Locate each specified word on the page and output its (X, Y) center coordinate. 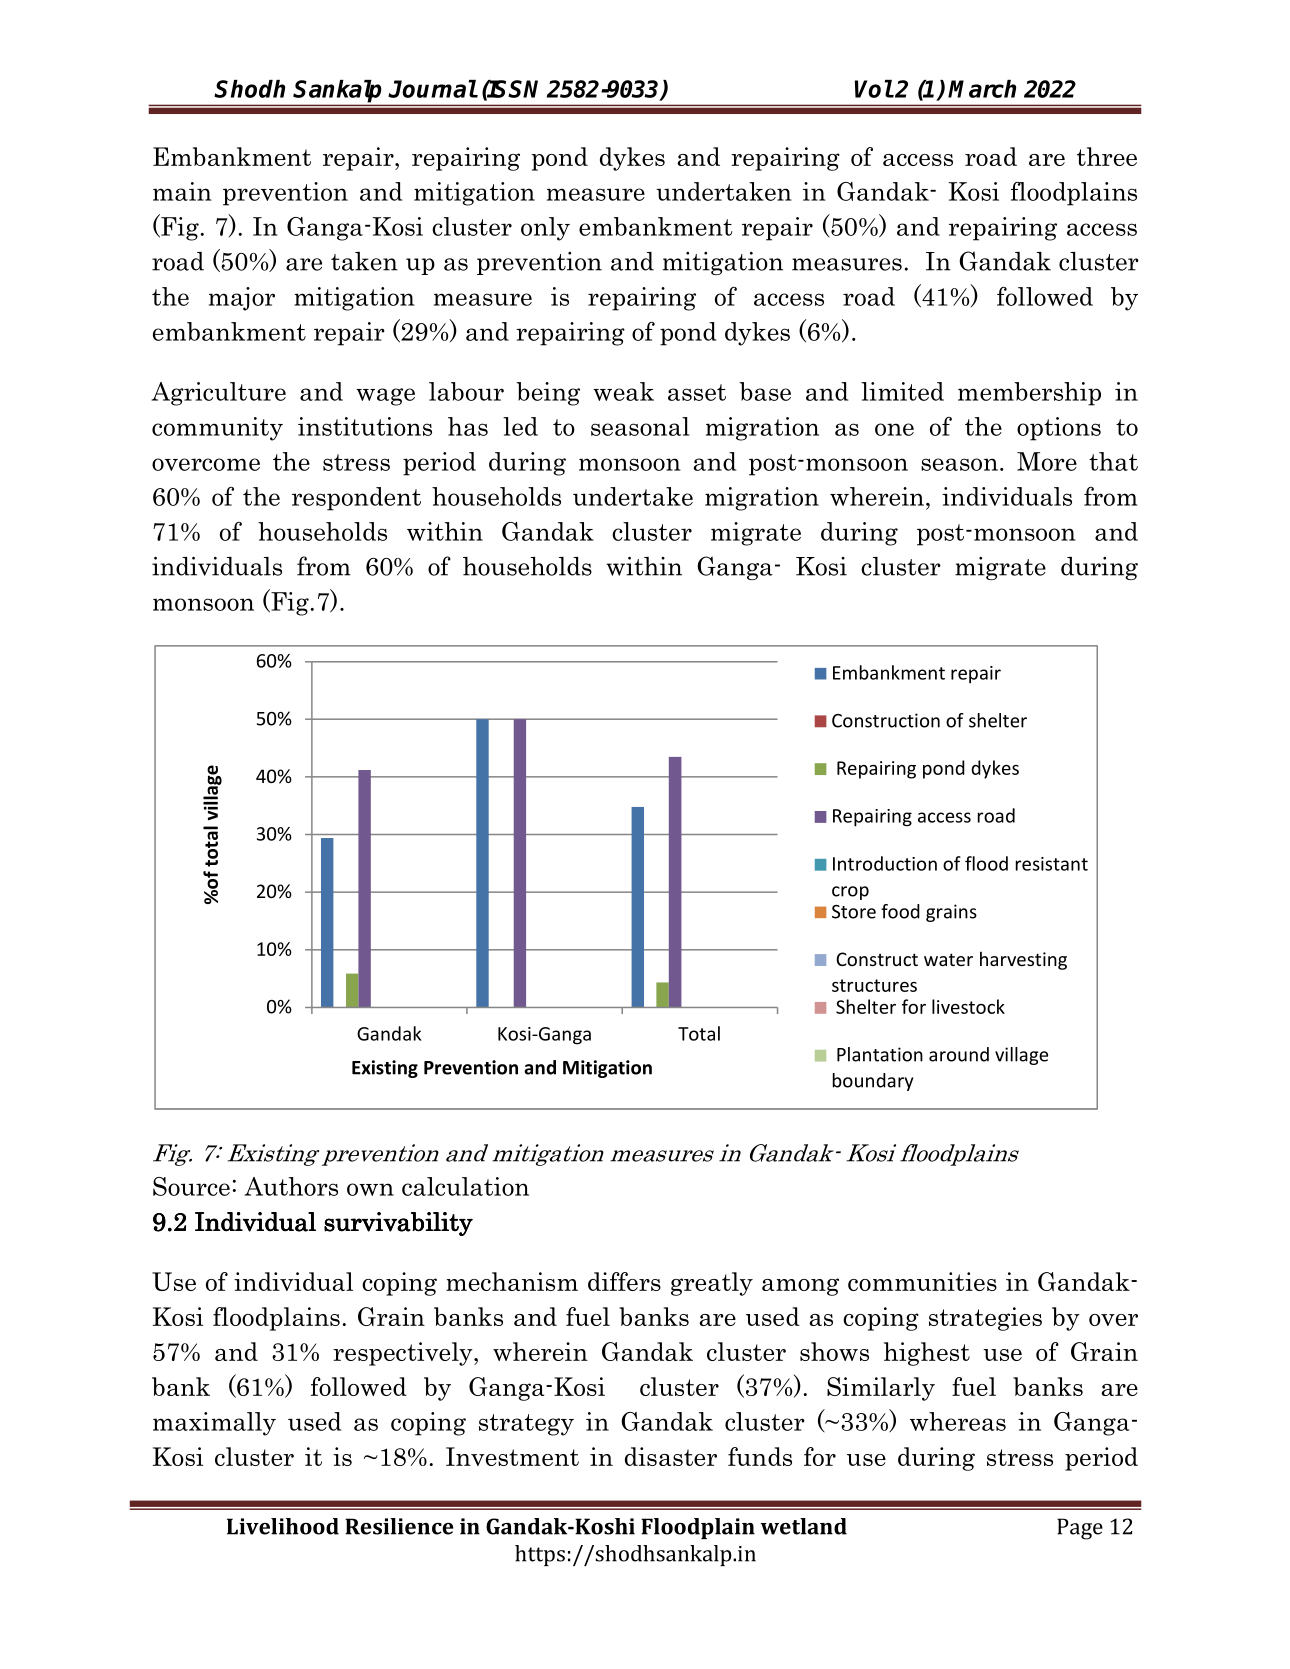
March (982, 89)
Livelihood (283, 1526)
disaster (671, 1456)
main (182, 191)
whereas (958, 1421)
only (545, 229)
